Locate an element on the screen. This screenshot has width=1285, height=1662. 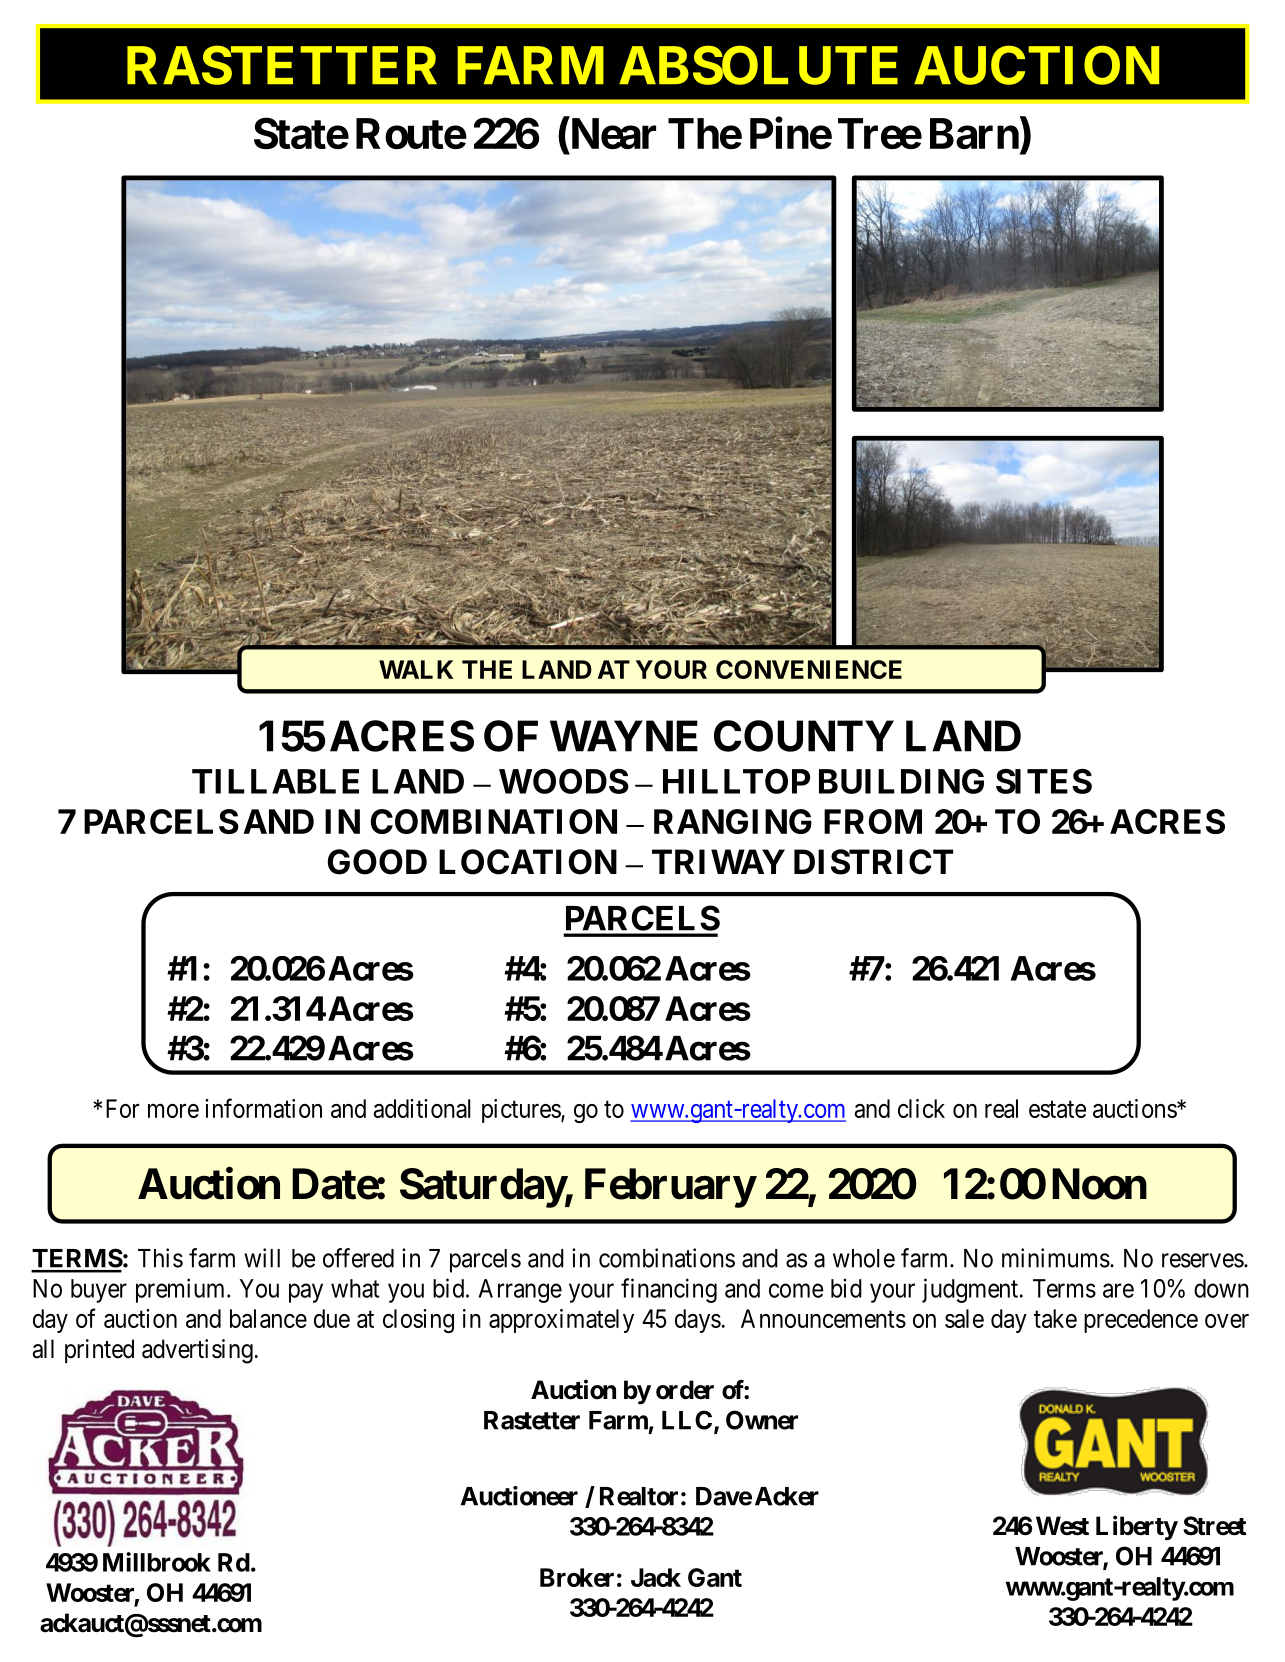
Jack is located at coordinates (656, 1577).
